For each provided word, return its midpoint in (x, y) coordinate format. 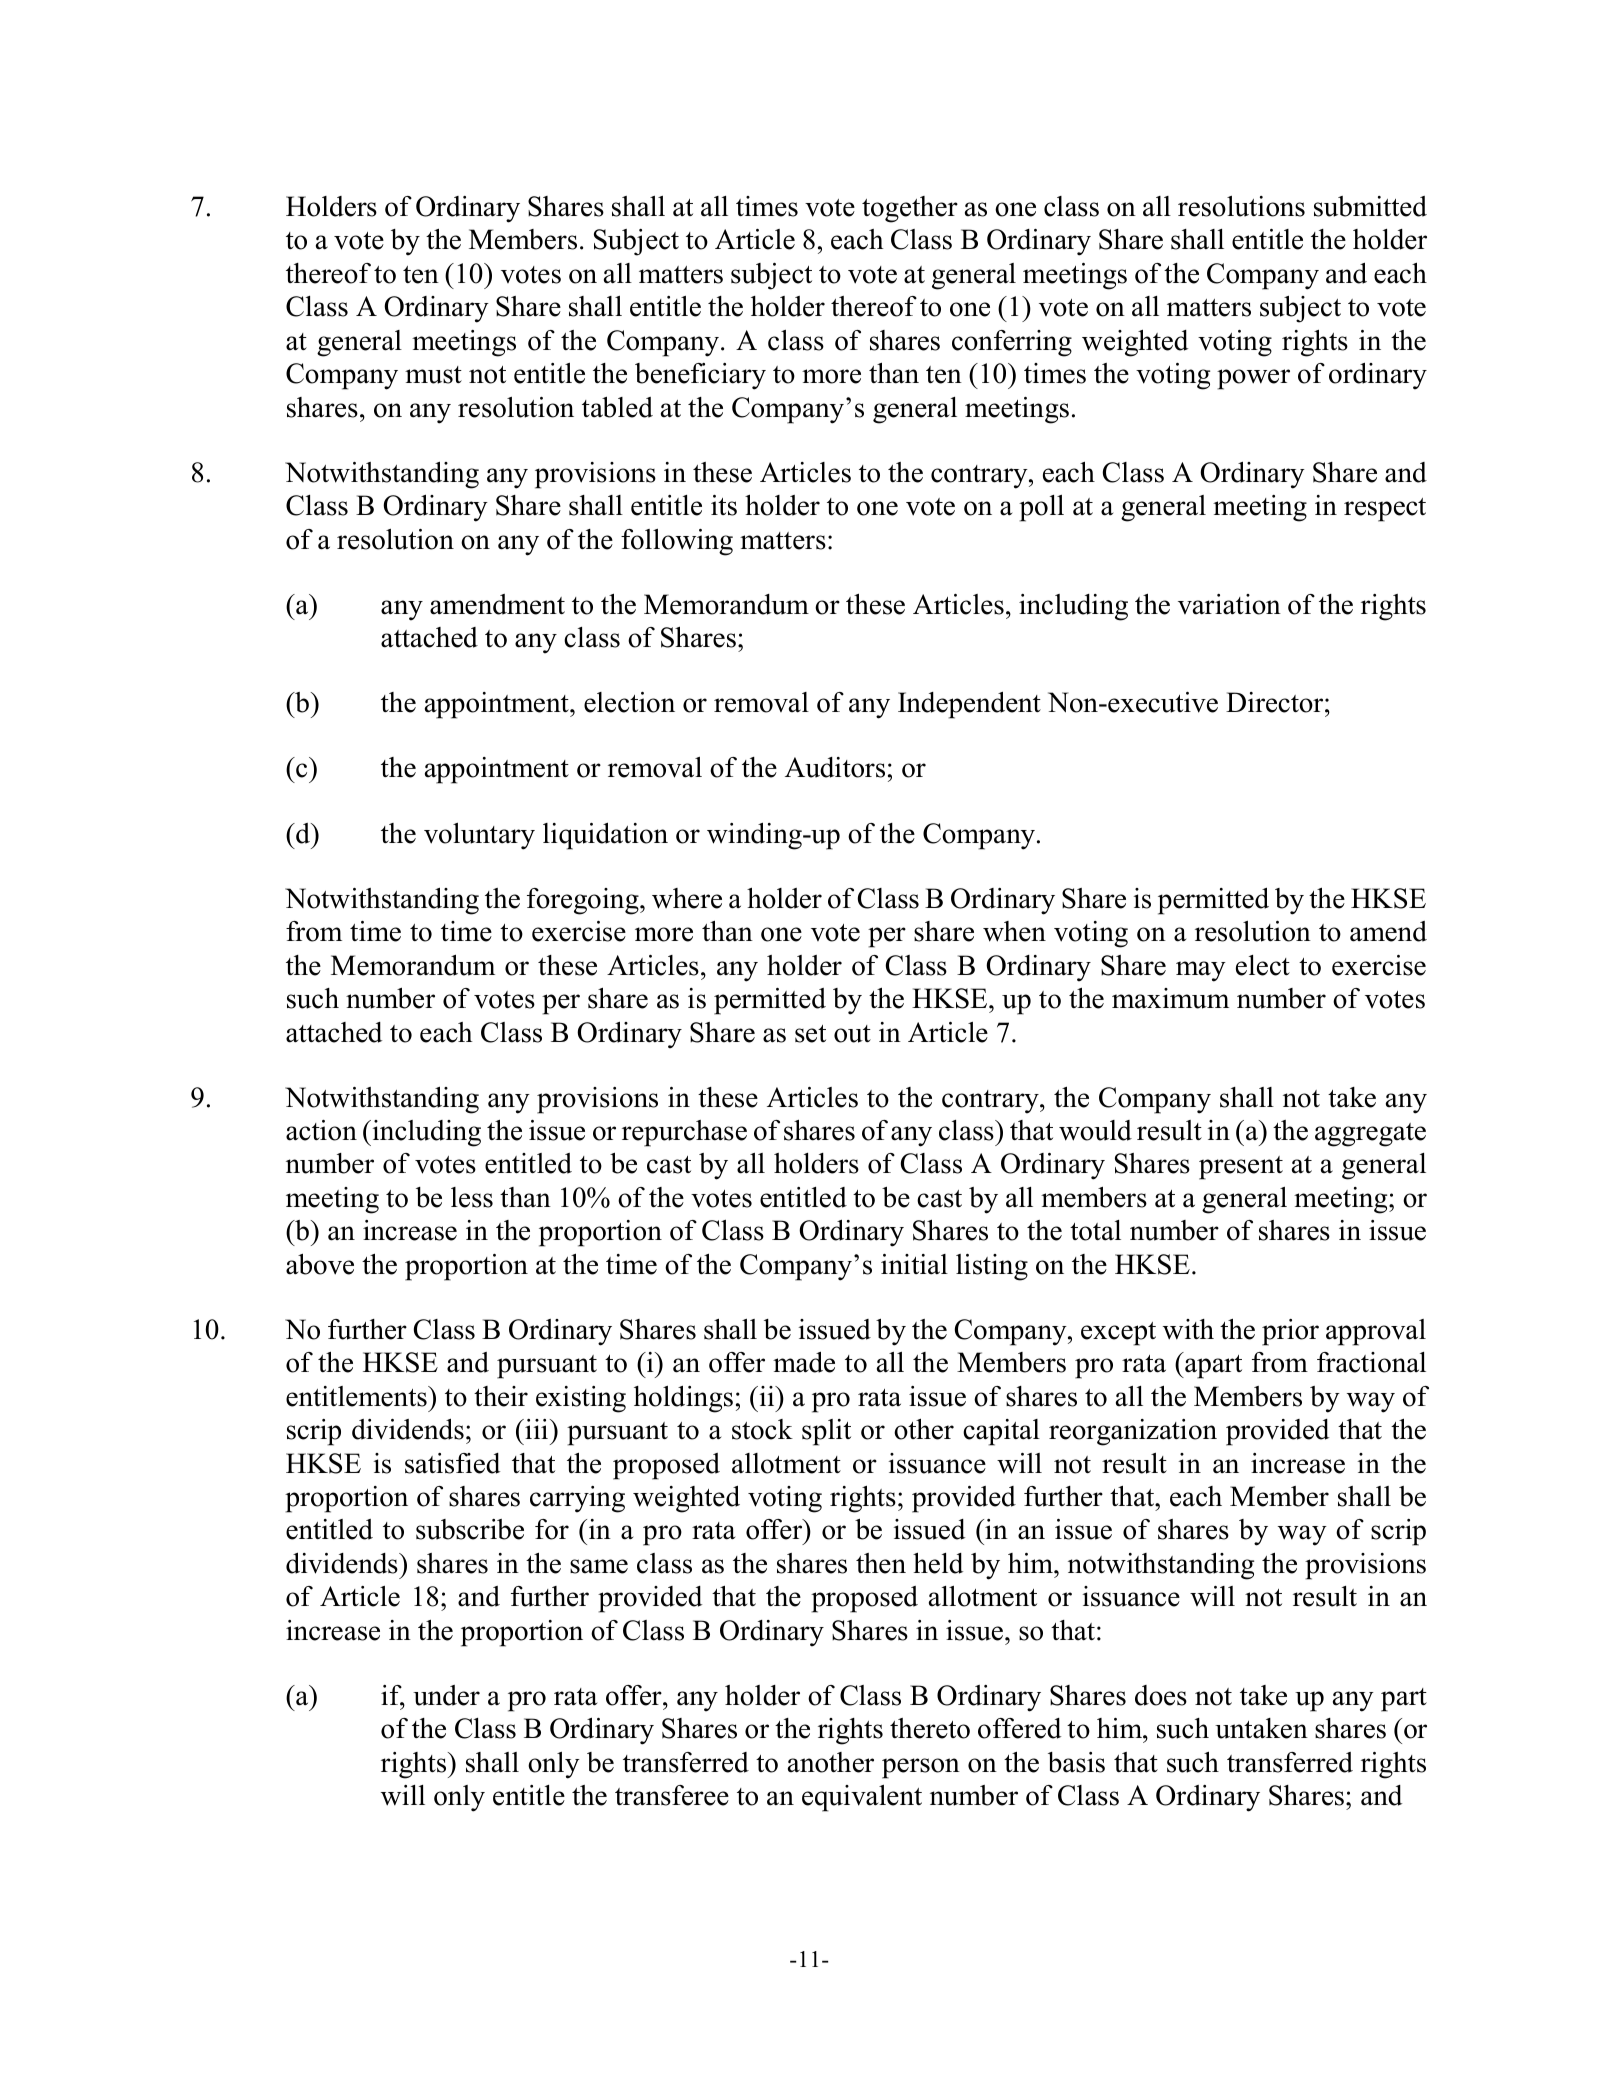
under (446, 1695)
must (433, 375)
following (677, 542)
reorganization (1133, 1432)
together (910, 209)
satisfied (452, 1463)
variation (1229, 604)
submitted (1370, 206)
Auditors (835, 767)
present (1241, 1168)
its (724, 505)
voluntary (479, 836)
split (826, 1432)
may (1201, 971)
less (472, 1197)
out (852, 1034)
